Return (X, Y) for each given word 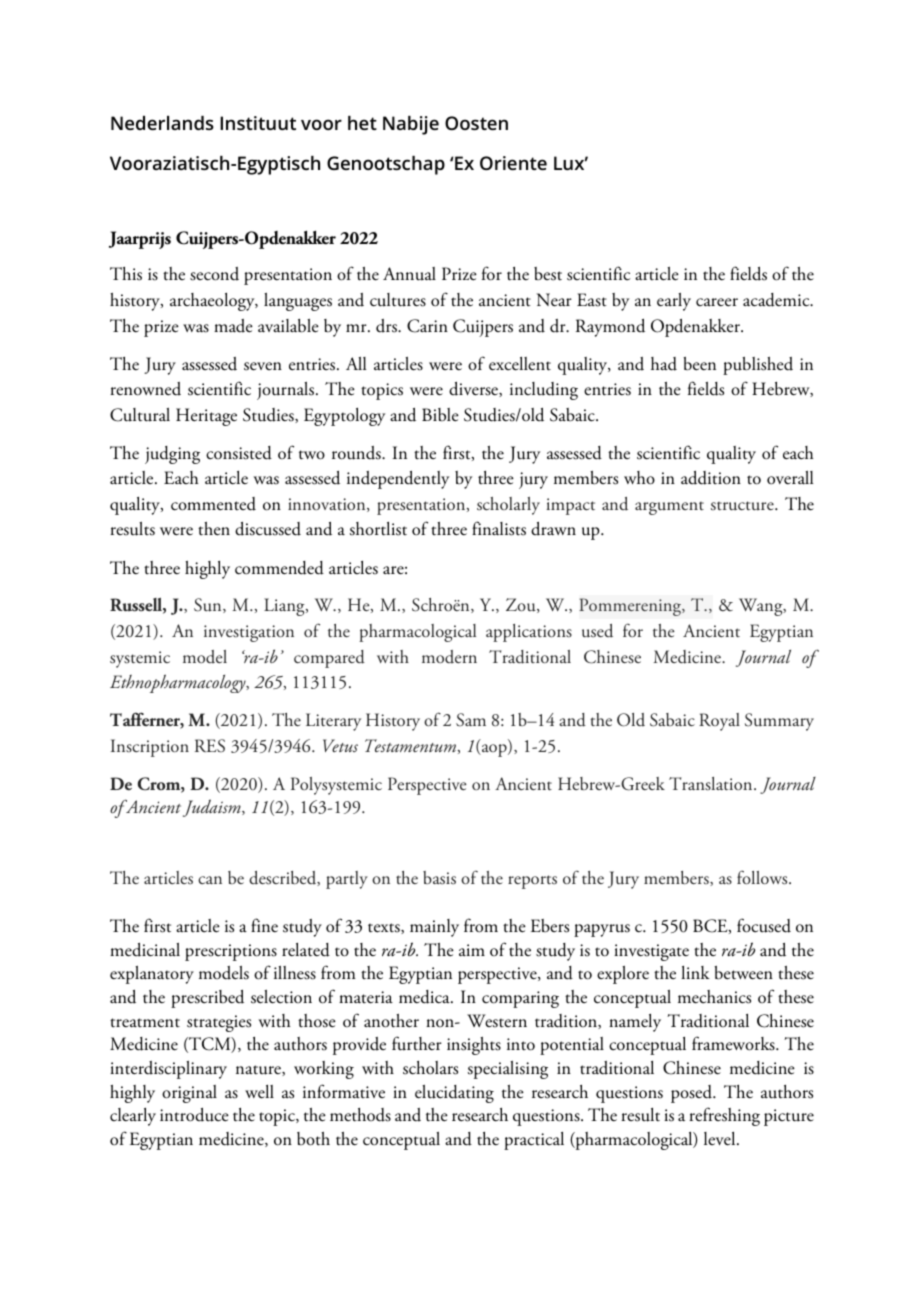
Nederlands (162, 123)
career (717, 302)
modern (449, 657)
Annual (409, 274)
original (189, 1094)
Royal (719, 722)
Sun (209, 605)
